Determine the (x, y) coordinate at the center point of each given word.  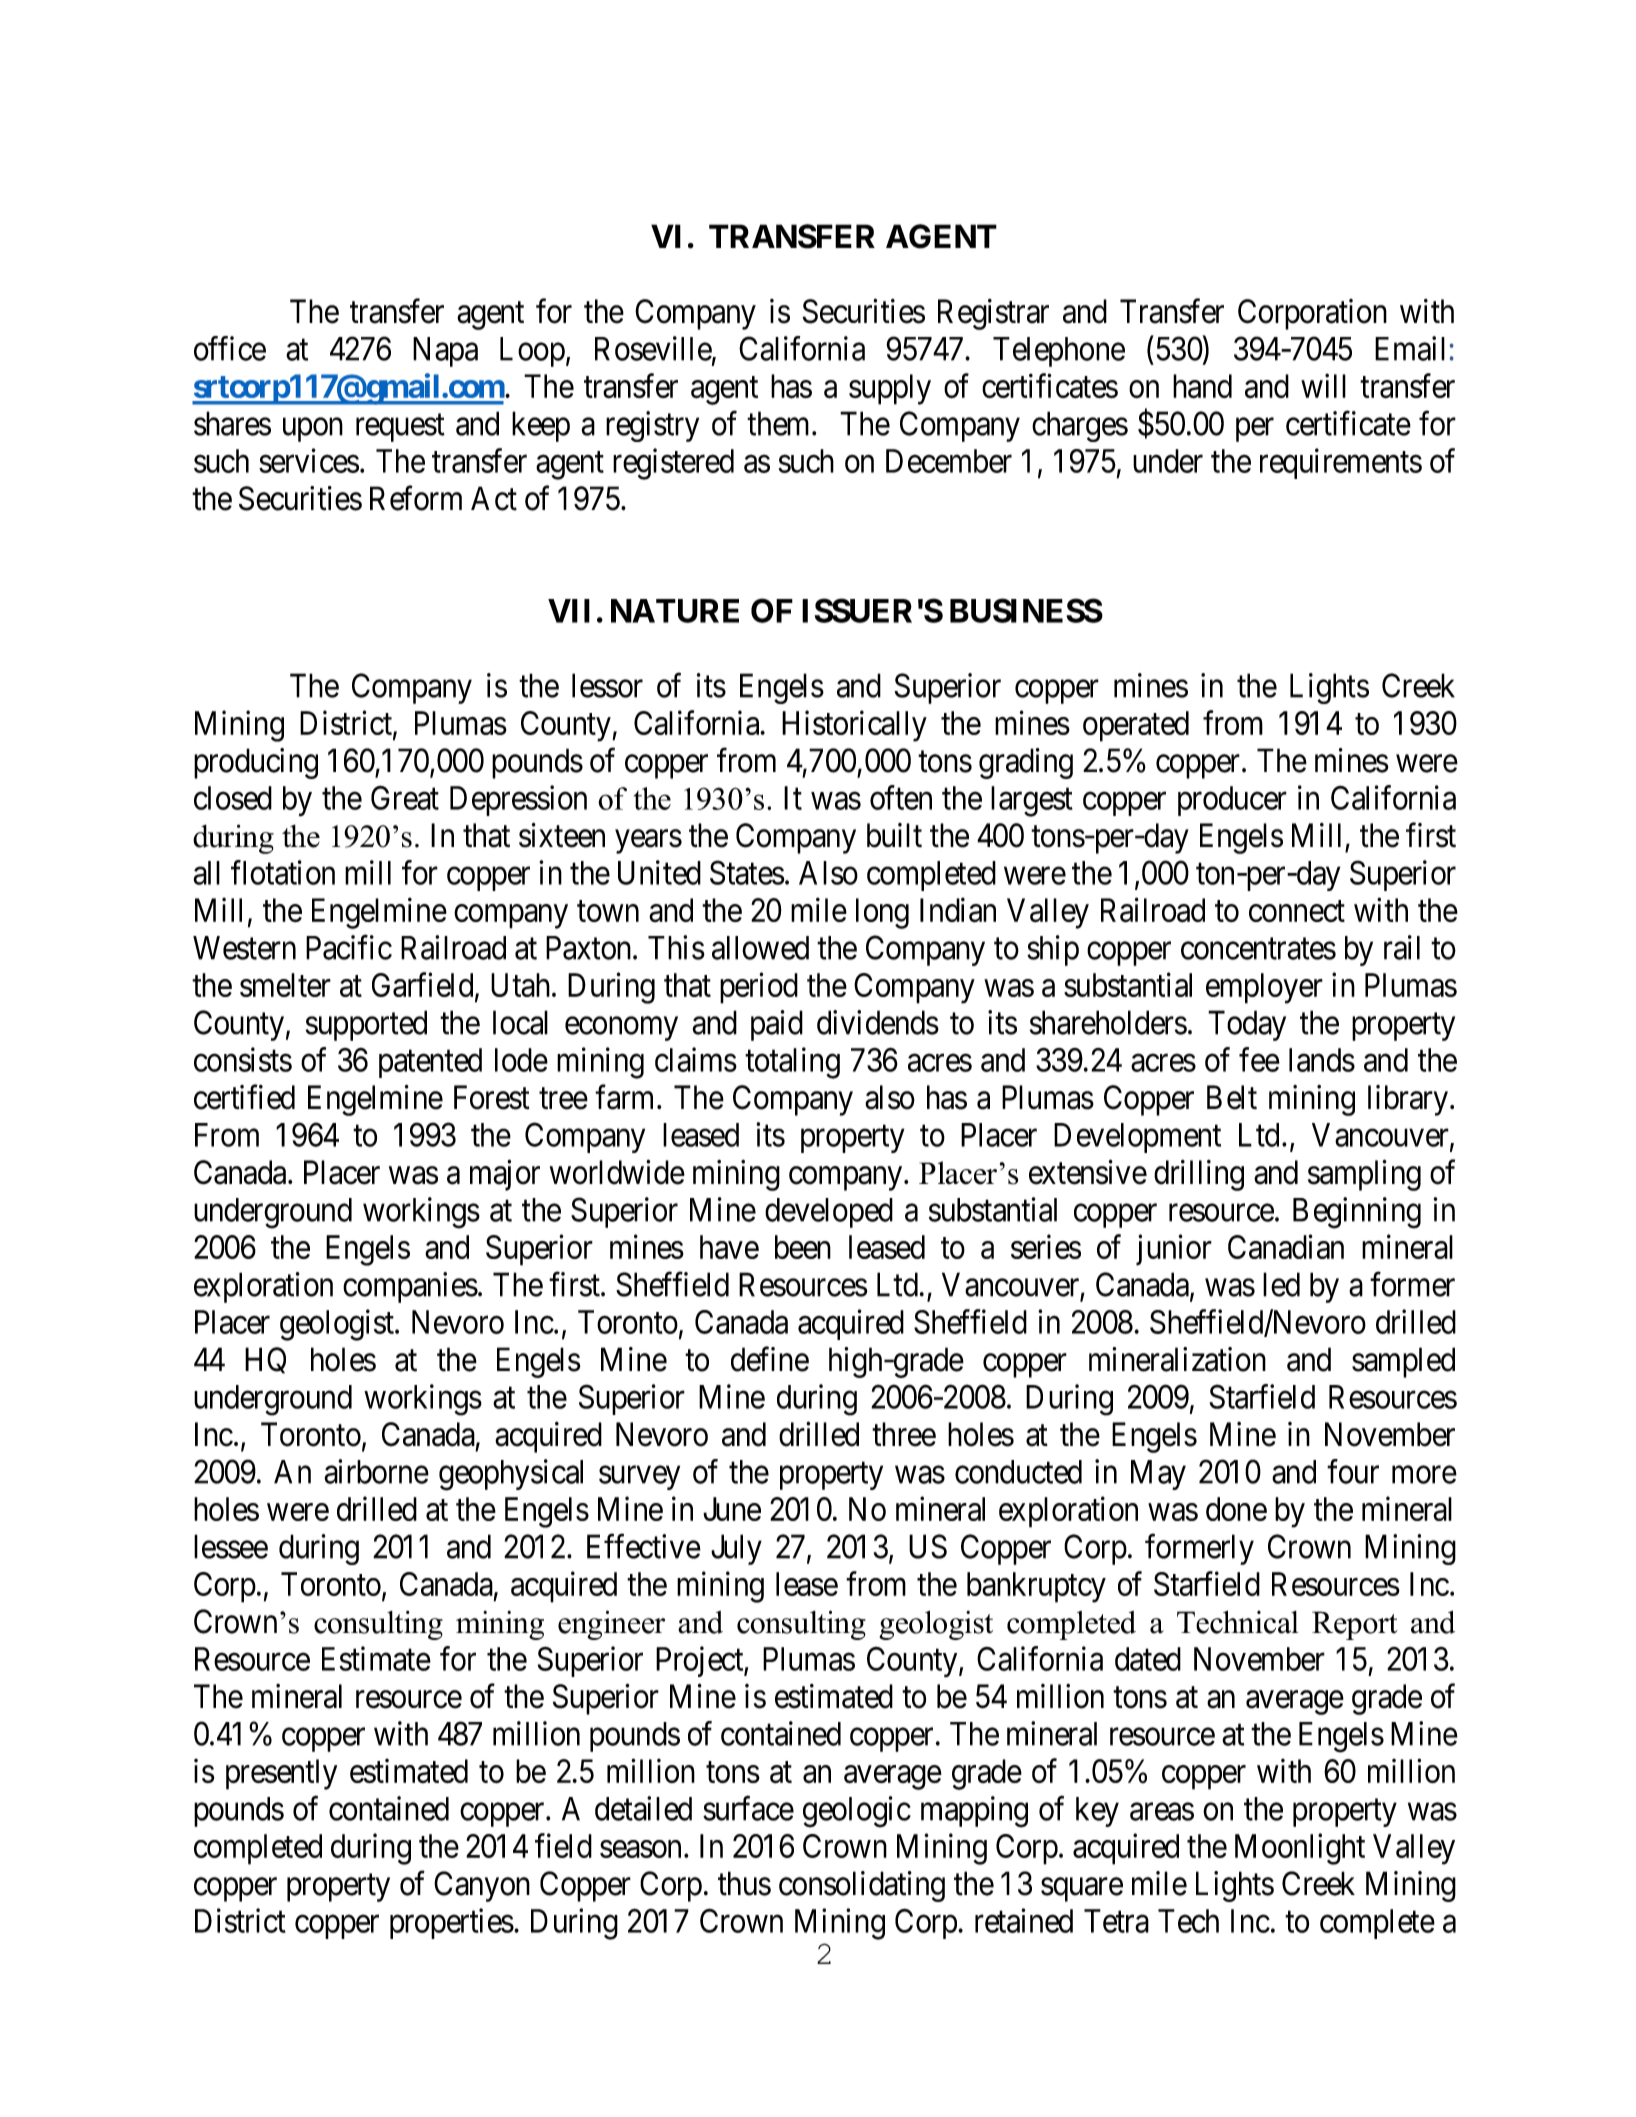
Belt (1232, 1097)
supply (890, 389)
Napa (445, 352)
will (1323, 385)
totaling (792, 1063)
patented (430, 1063)
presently (281, 1774)
